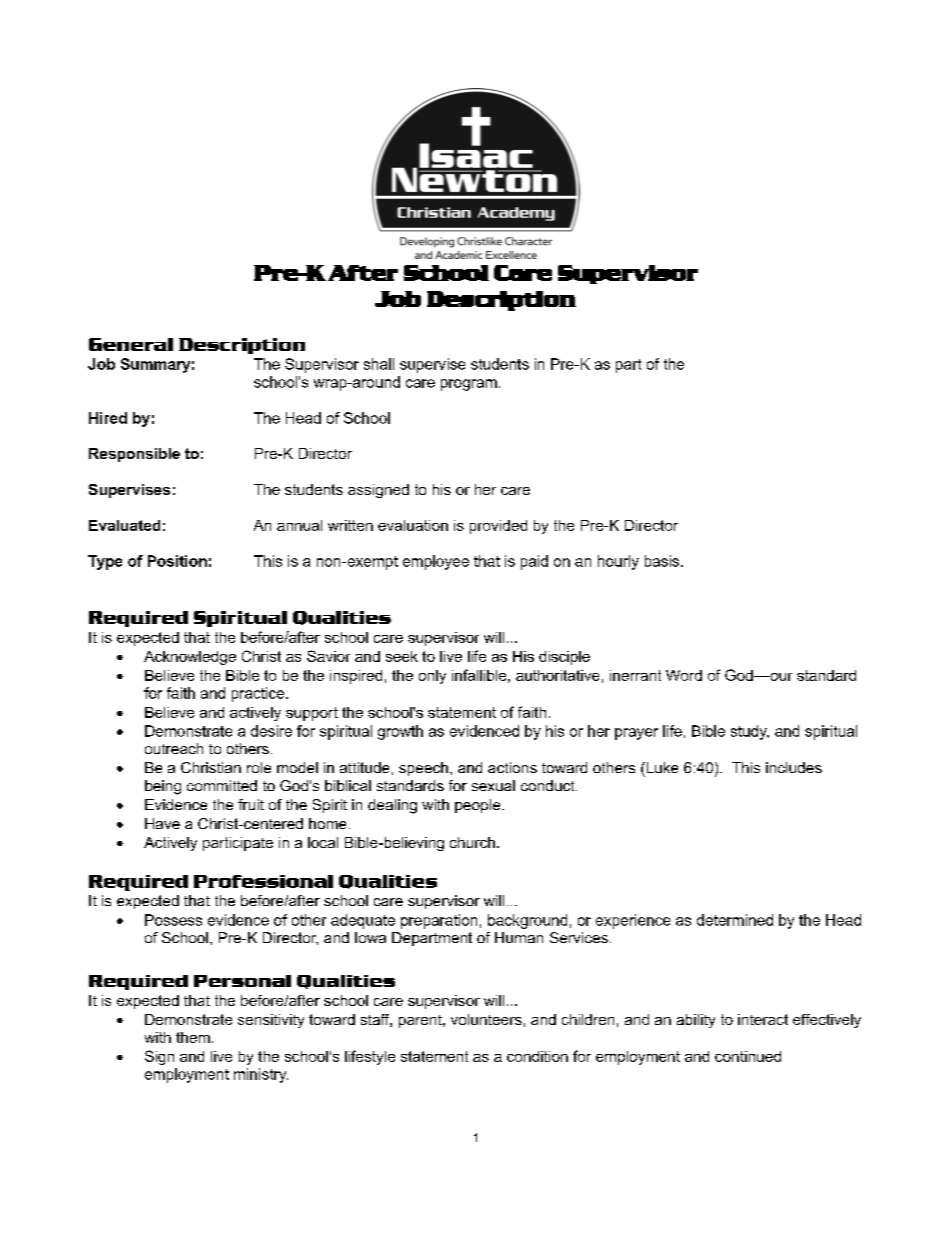 The width and height of the document is (952, 1233). What do you see at coordinates (486, 1019) in the document?
I see `volunteers` at bounding box center [486, 1019].
